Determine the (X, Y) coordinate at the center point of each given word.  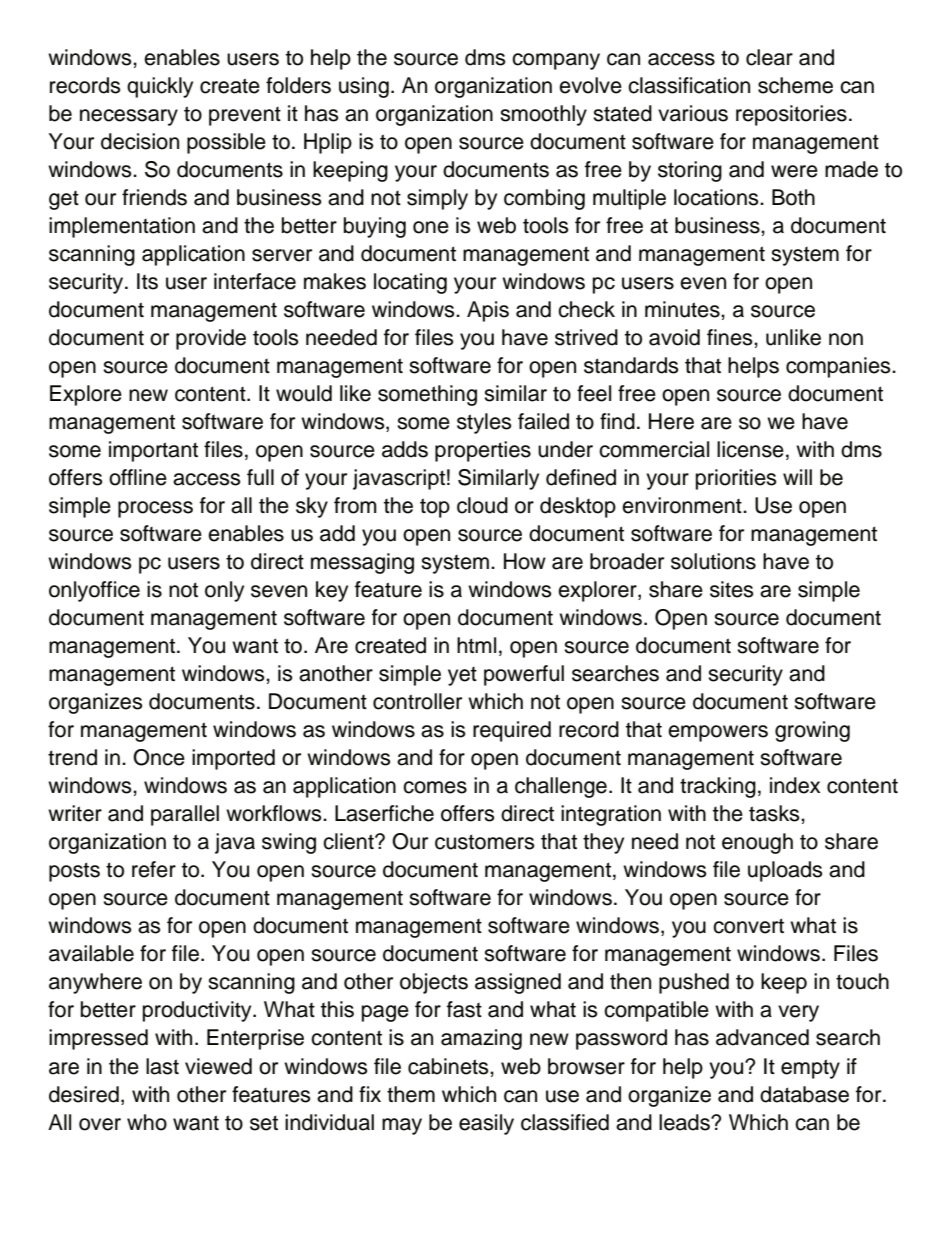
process (155, 509)
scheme (795, 85)
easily (486, 1124)
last (162, 1066)
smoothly (543, 115)
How (525, 561)
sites (732, 589)
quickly (160, 87)
